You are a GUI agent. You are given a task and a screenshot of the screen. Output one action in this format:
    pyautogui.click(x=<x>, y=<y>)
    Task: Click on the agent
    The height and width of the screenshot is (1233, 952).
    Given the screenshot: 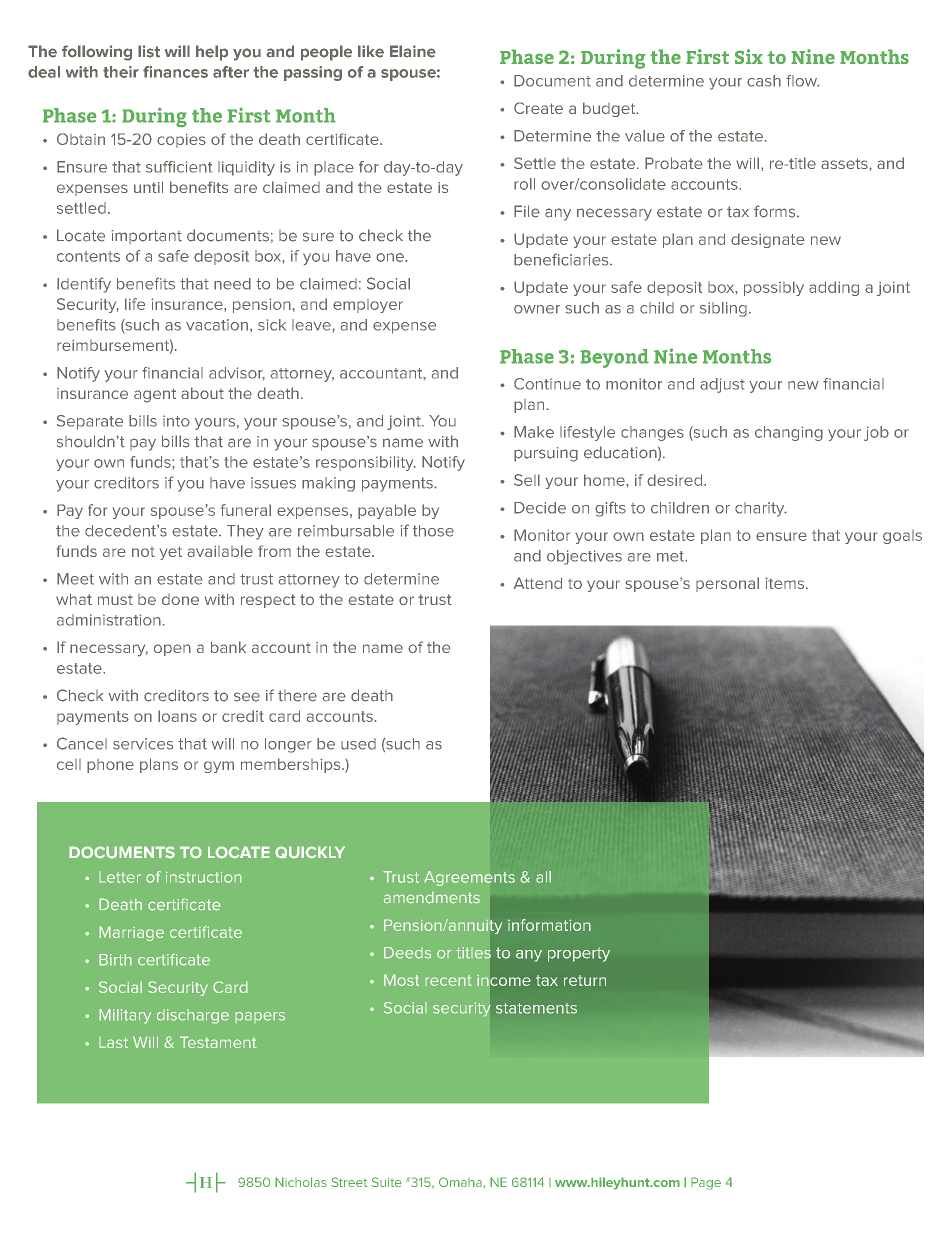 What is the action you would take?
    pyautogui.click(x=155, y=395)
